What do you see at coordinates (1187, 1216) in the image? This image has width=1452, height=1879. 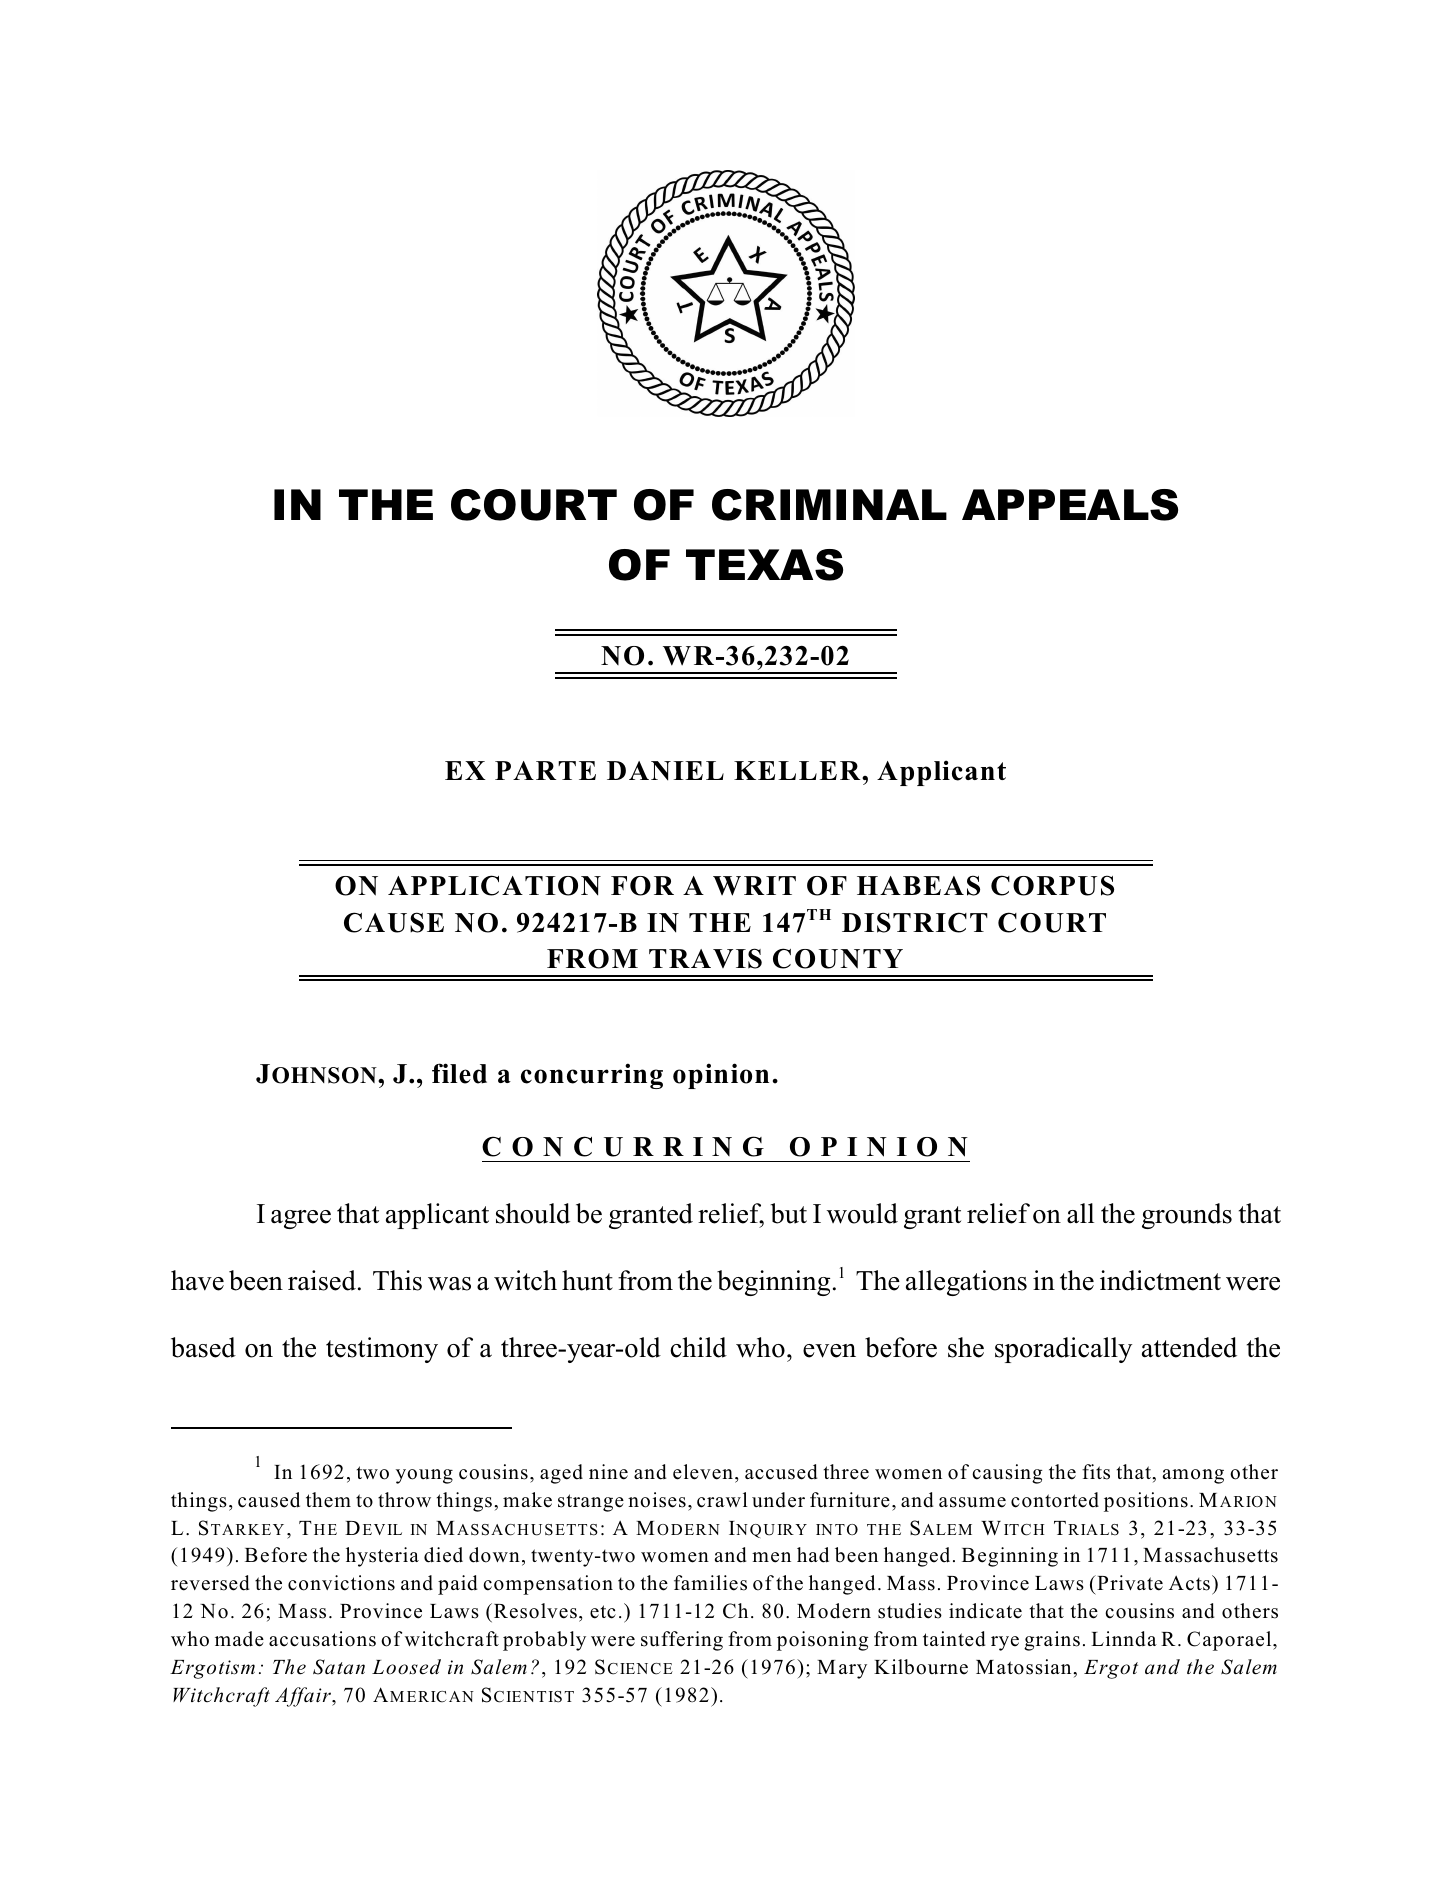 I see `grounds` at bounding box center [1187, 1216].
